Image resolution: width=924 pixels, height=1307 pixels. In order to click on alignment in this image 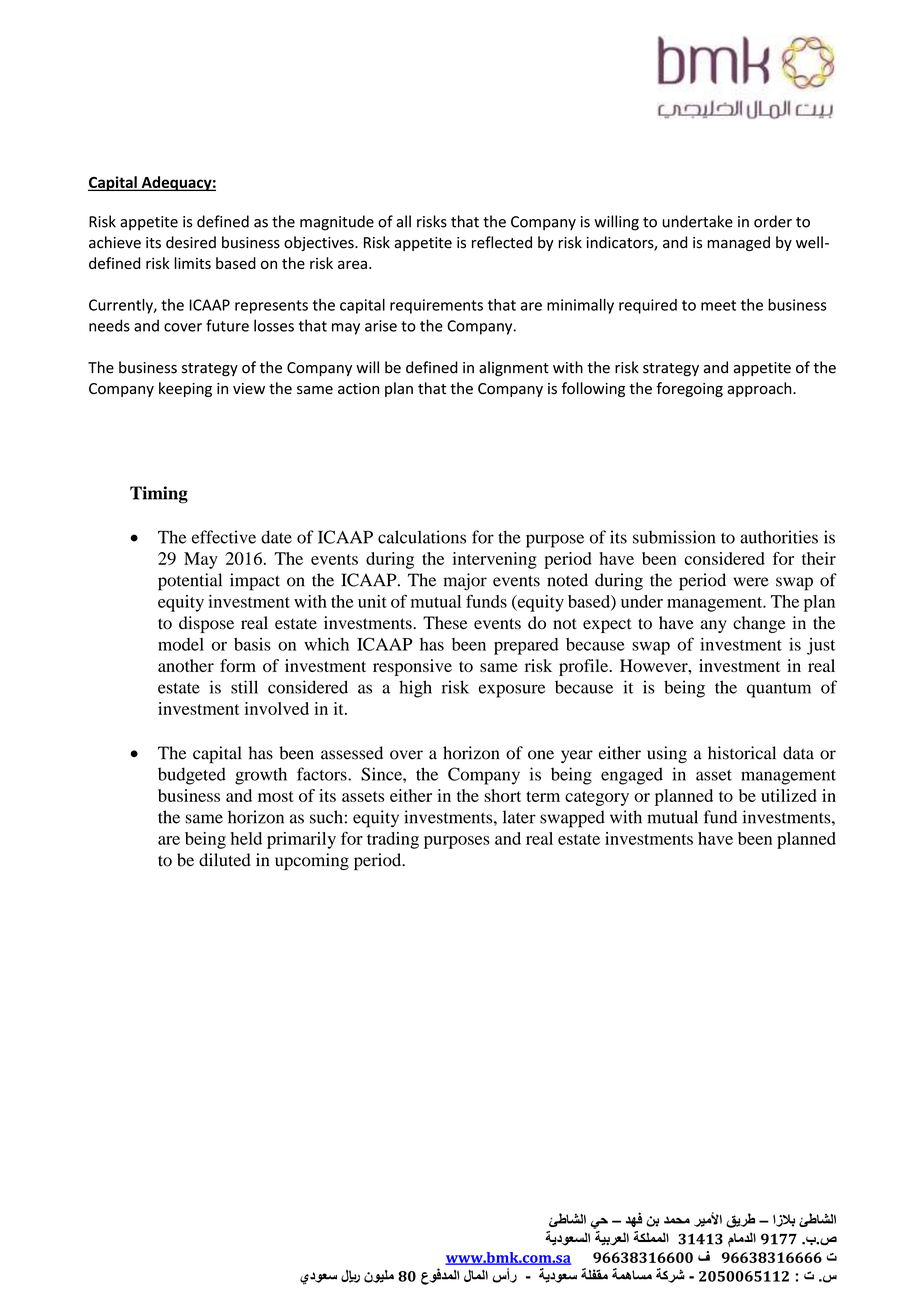, I will do `click(514, 369)`.
